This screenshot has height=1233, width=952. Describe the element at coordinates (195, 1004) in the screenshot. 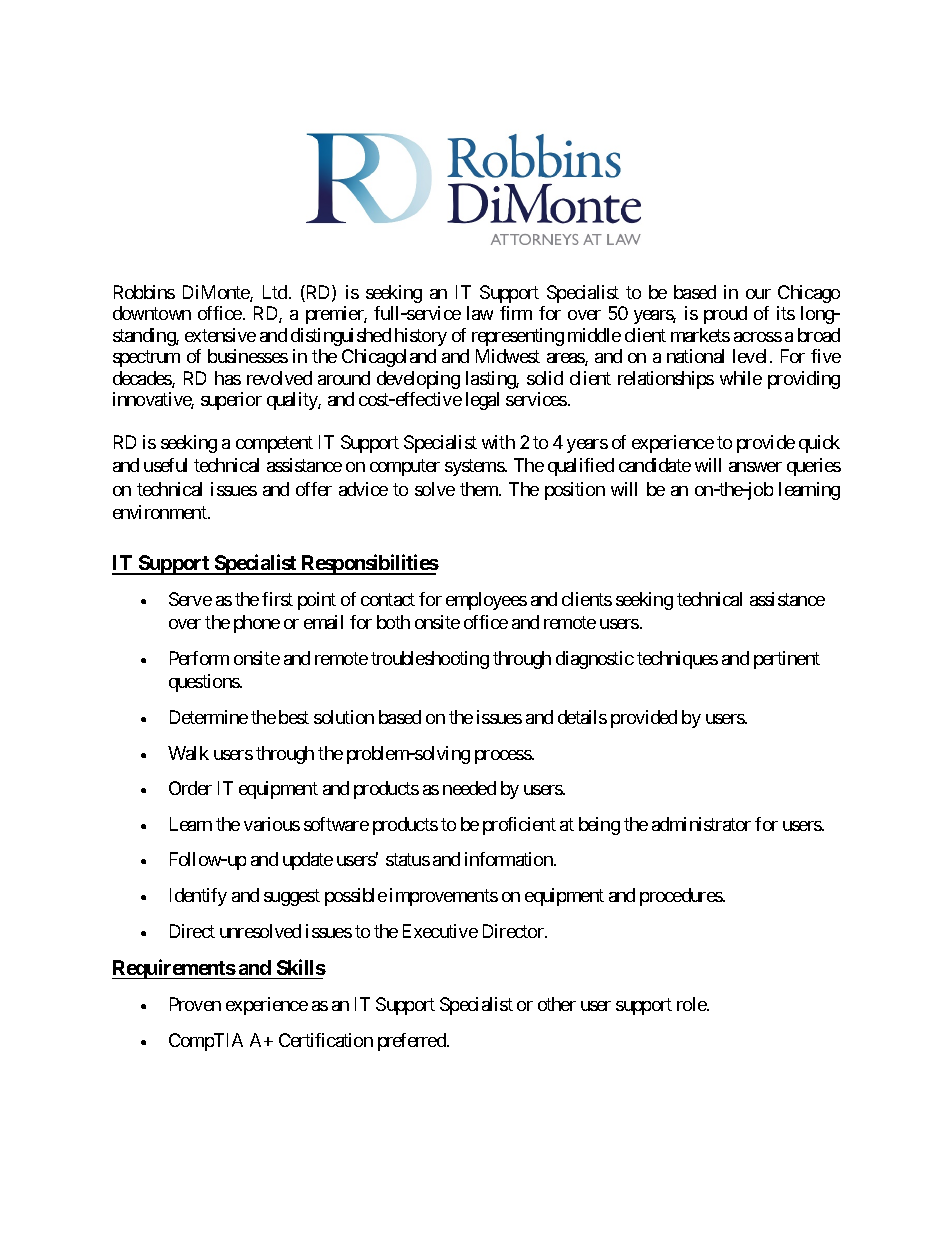

I see `Proven` at that location.
